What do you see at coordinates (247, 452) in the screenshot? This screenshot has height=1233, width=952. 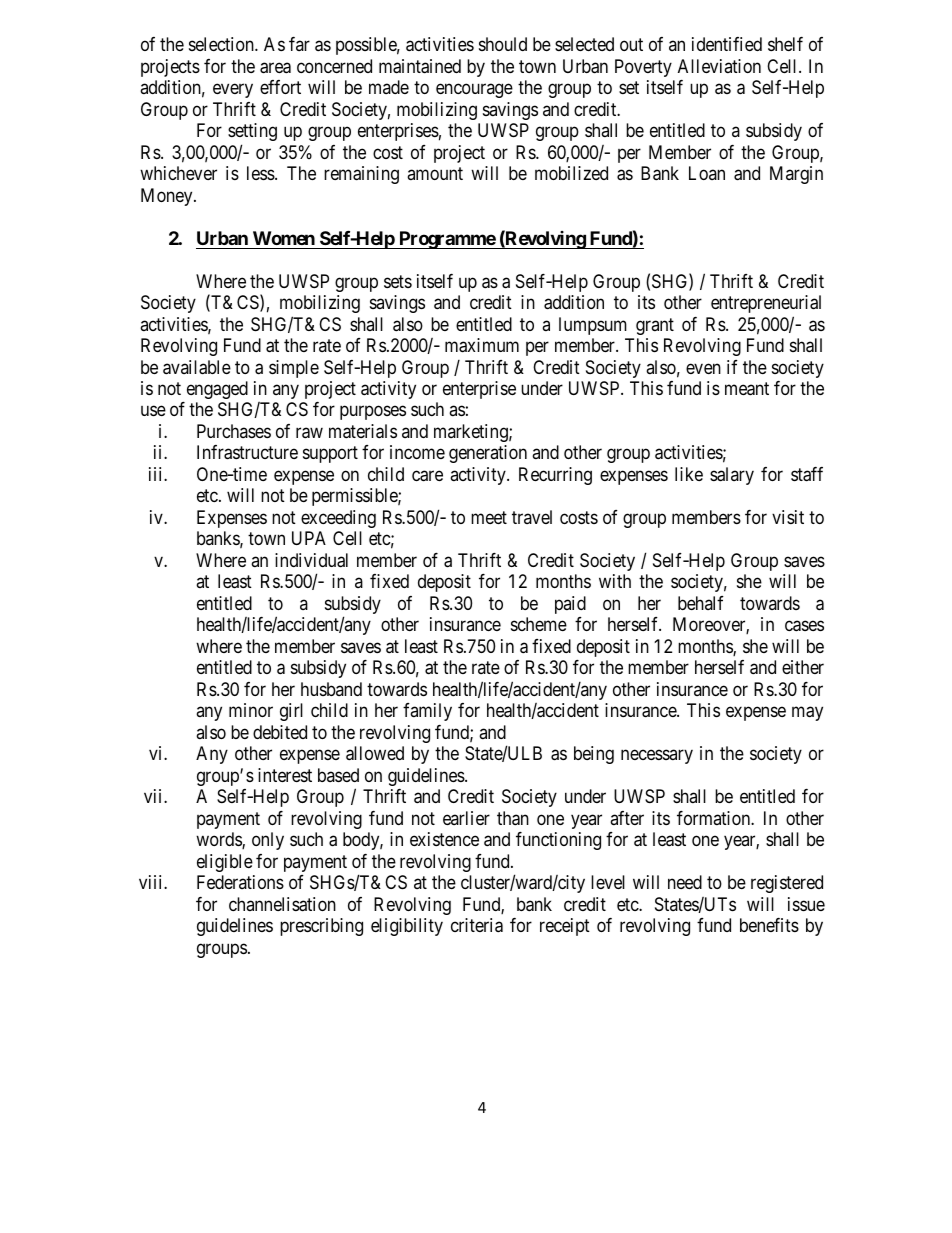 I see `Infrastructure` at bounding box center [247, 452].
